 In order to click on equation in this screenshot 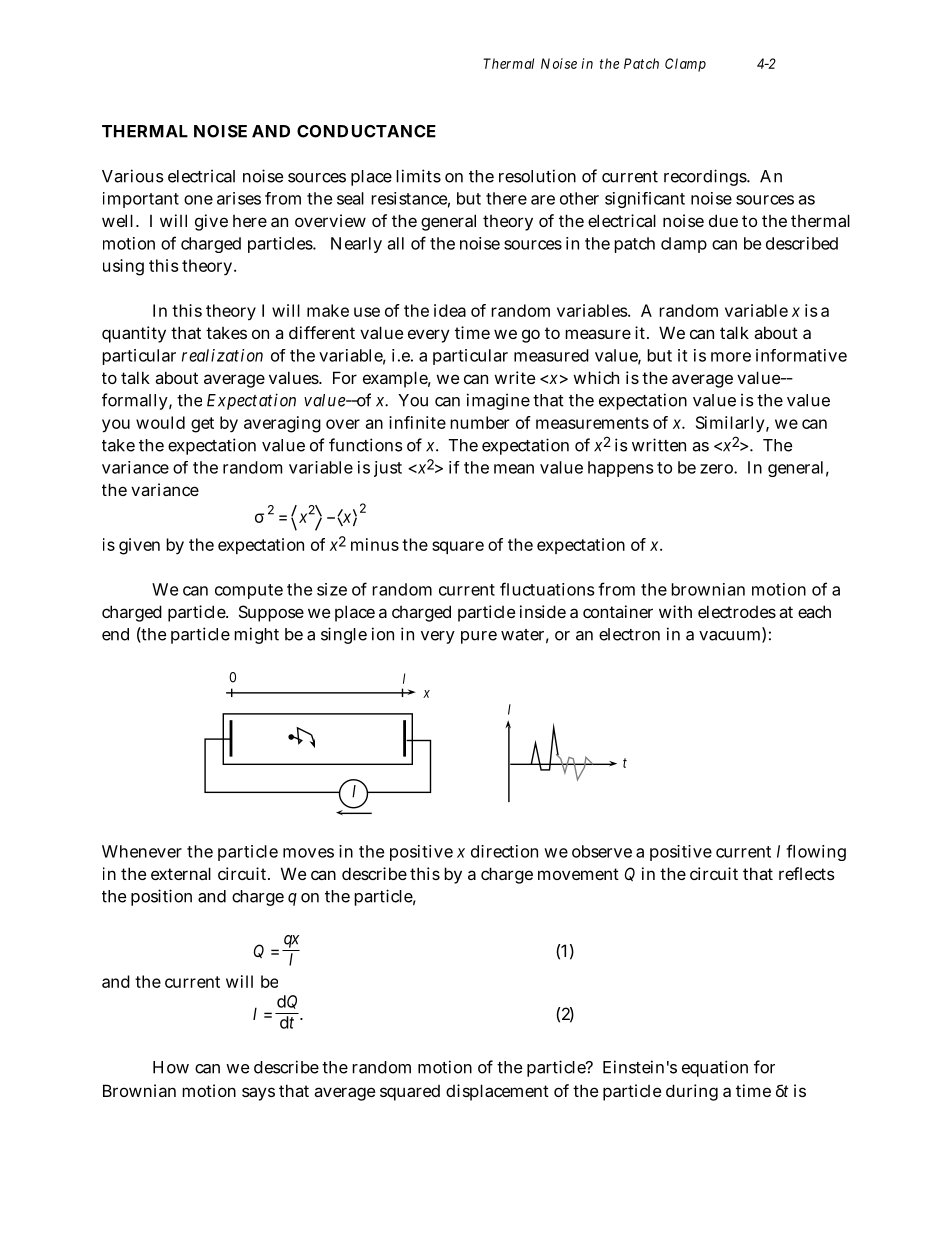, I will do `click(715, 1068)`.
